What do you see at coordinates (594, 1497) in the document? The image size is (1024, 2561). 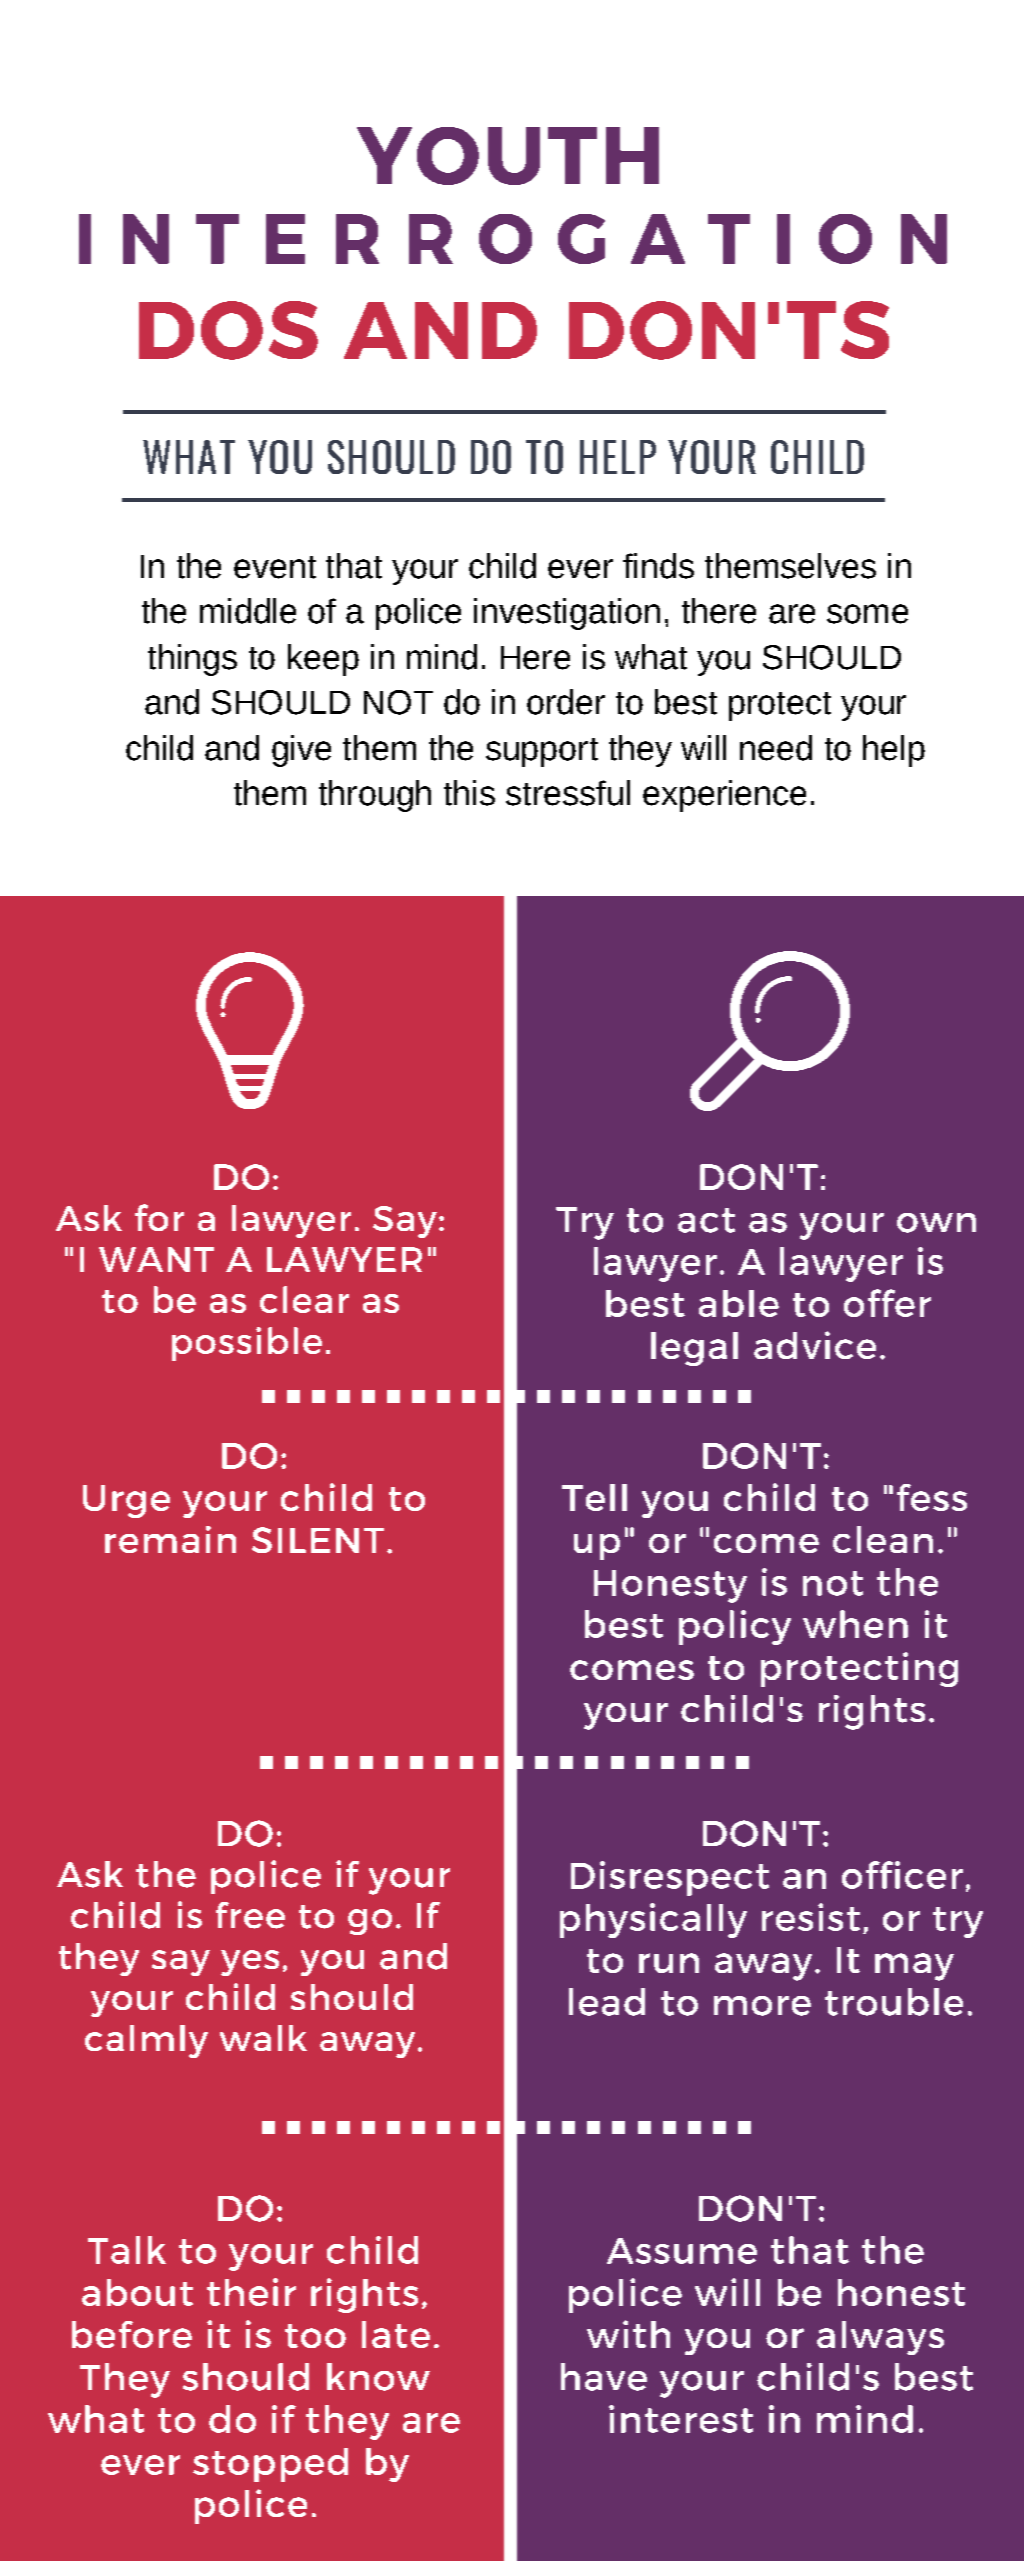 I see `Tell` at bounding box center [594, 1497].
